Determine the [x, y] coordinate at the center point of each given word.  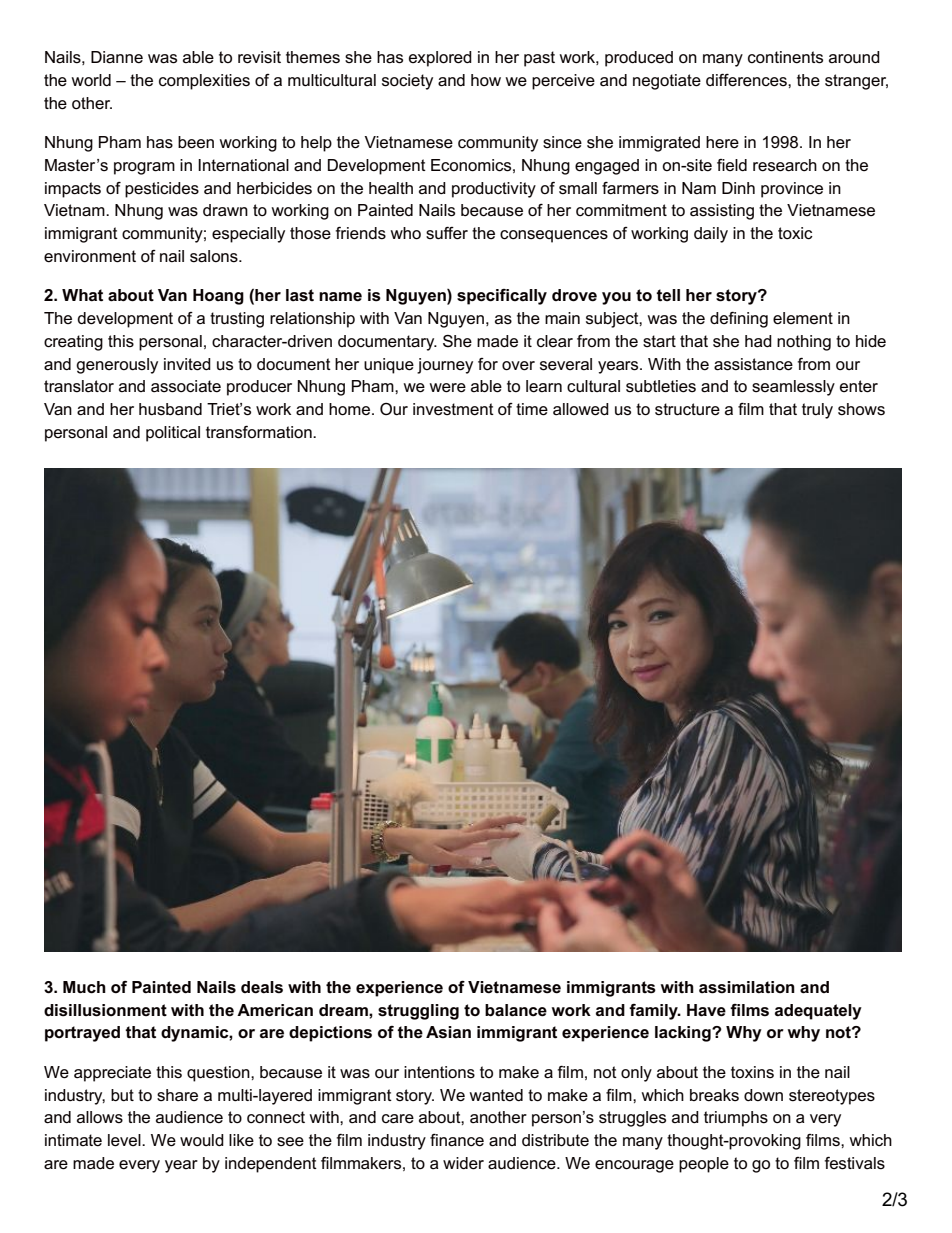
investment [453, 409]
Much [84, 987]
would [202, 1140]
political [173, 434]
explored [440, 59]
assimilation [747, 987]
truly [817, 411]
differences [747, 80]
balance [516, 1010]
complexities [204, 82]
